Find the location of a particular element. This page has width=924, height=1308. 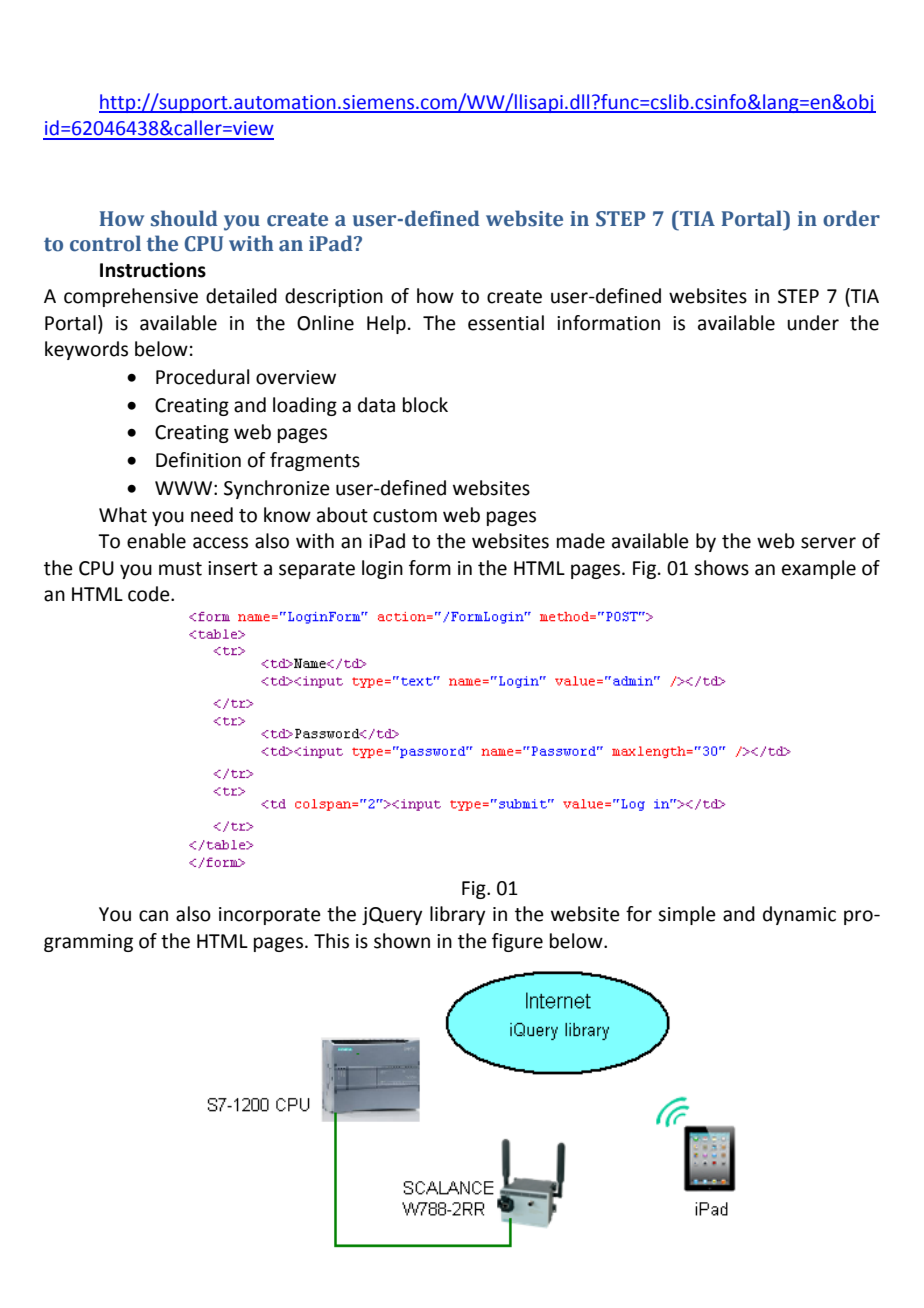

block is located at coordinates (425, 405).
